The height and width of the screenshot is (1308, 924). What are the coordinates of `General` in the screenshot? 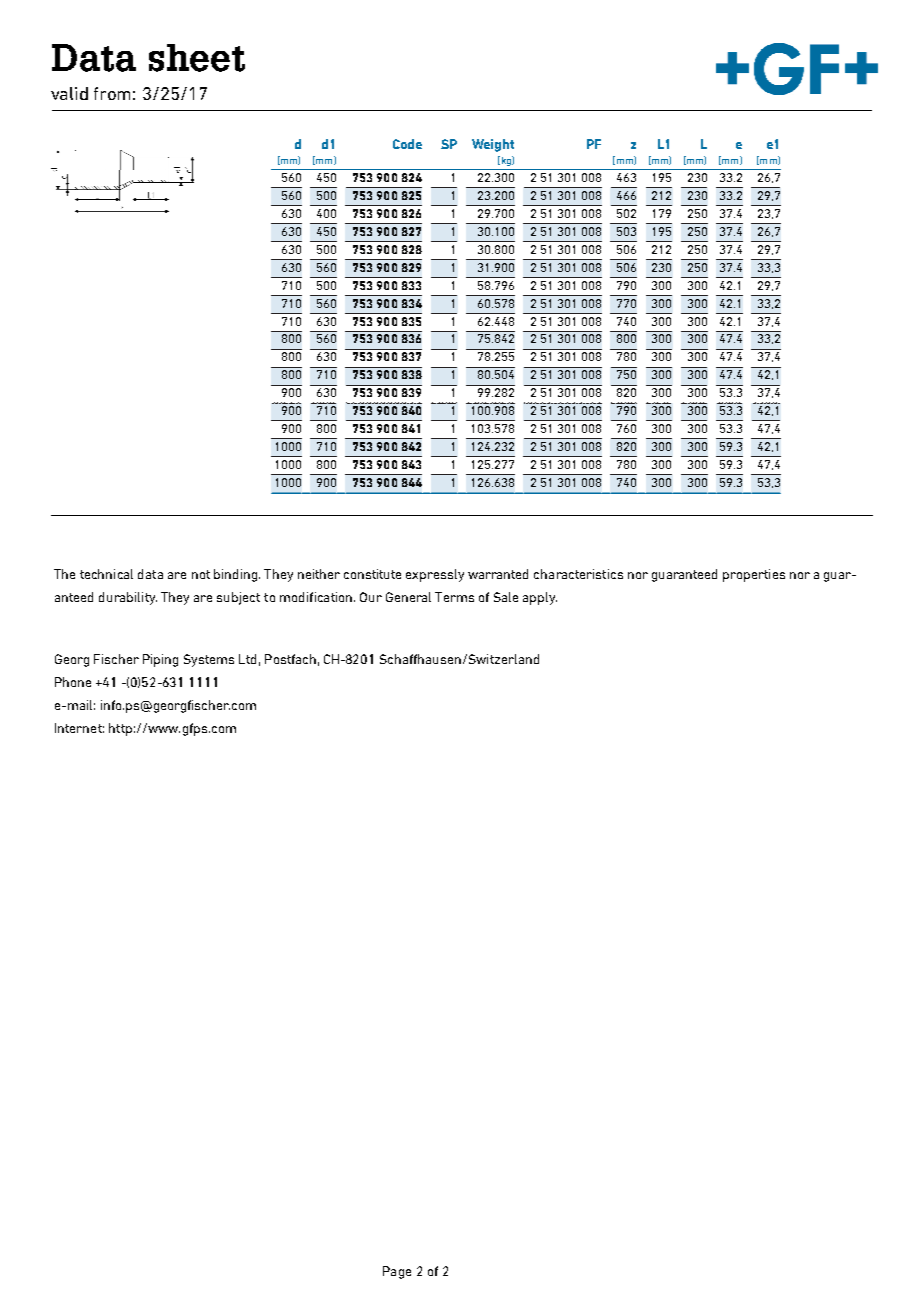 It's located at (408, 597).
